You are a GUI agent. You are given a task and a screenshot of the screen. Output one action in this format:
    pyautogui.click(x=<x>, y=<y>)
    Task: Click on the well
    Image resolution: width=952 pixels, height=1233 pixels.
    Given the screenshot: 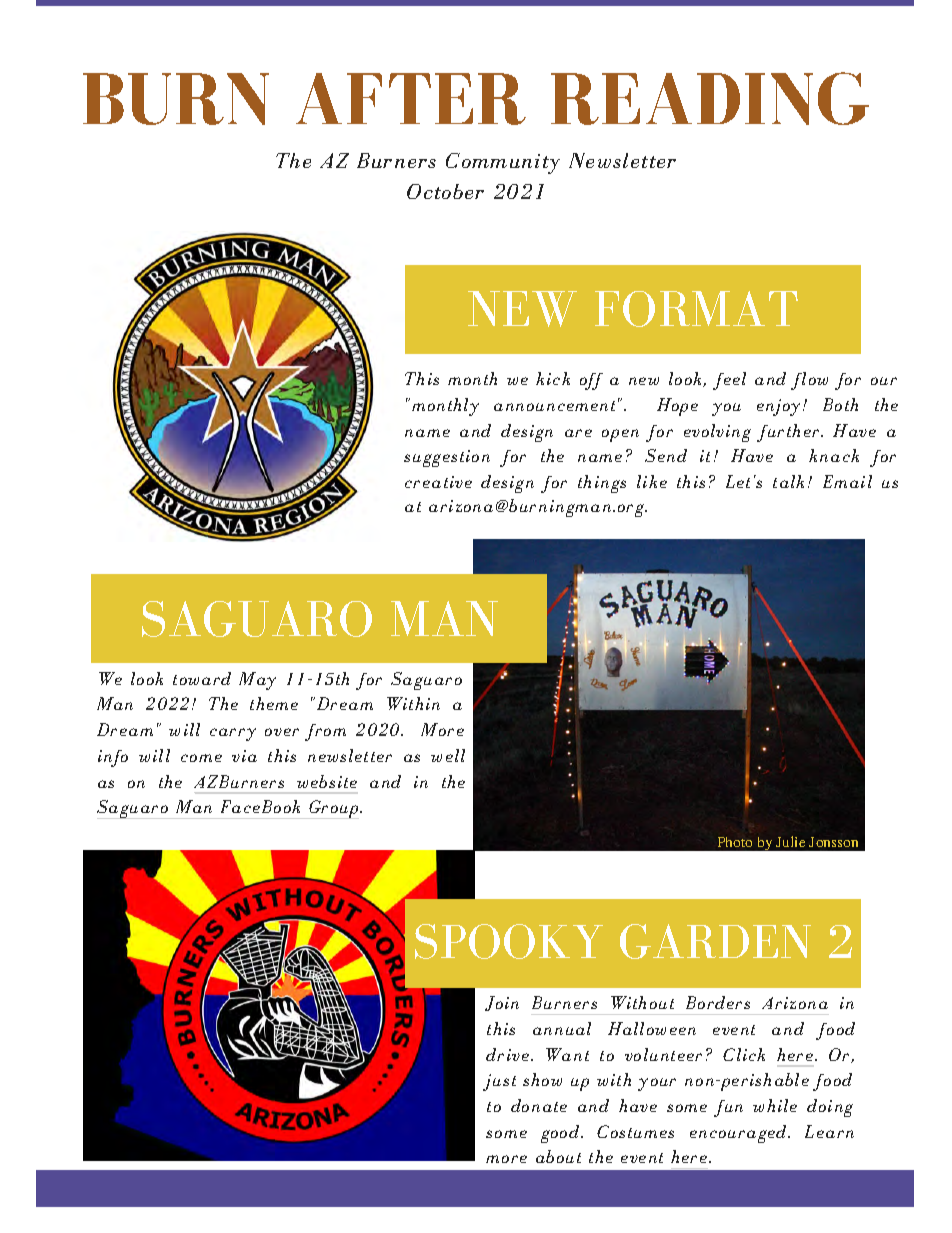 What is the action you would take?
    pyautogui.click(x=448, y=755)
